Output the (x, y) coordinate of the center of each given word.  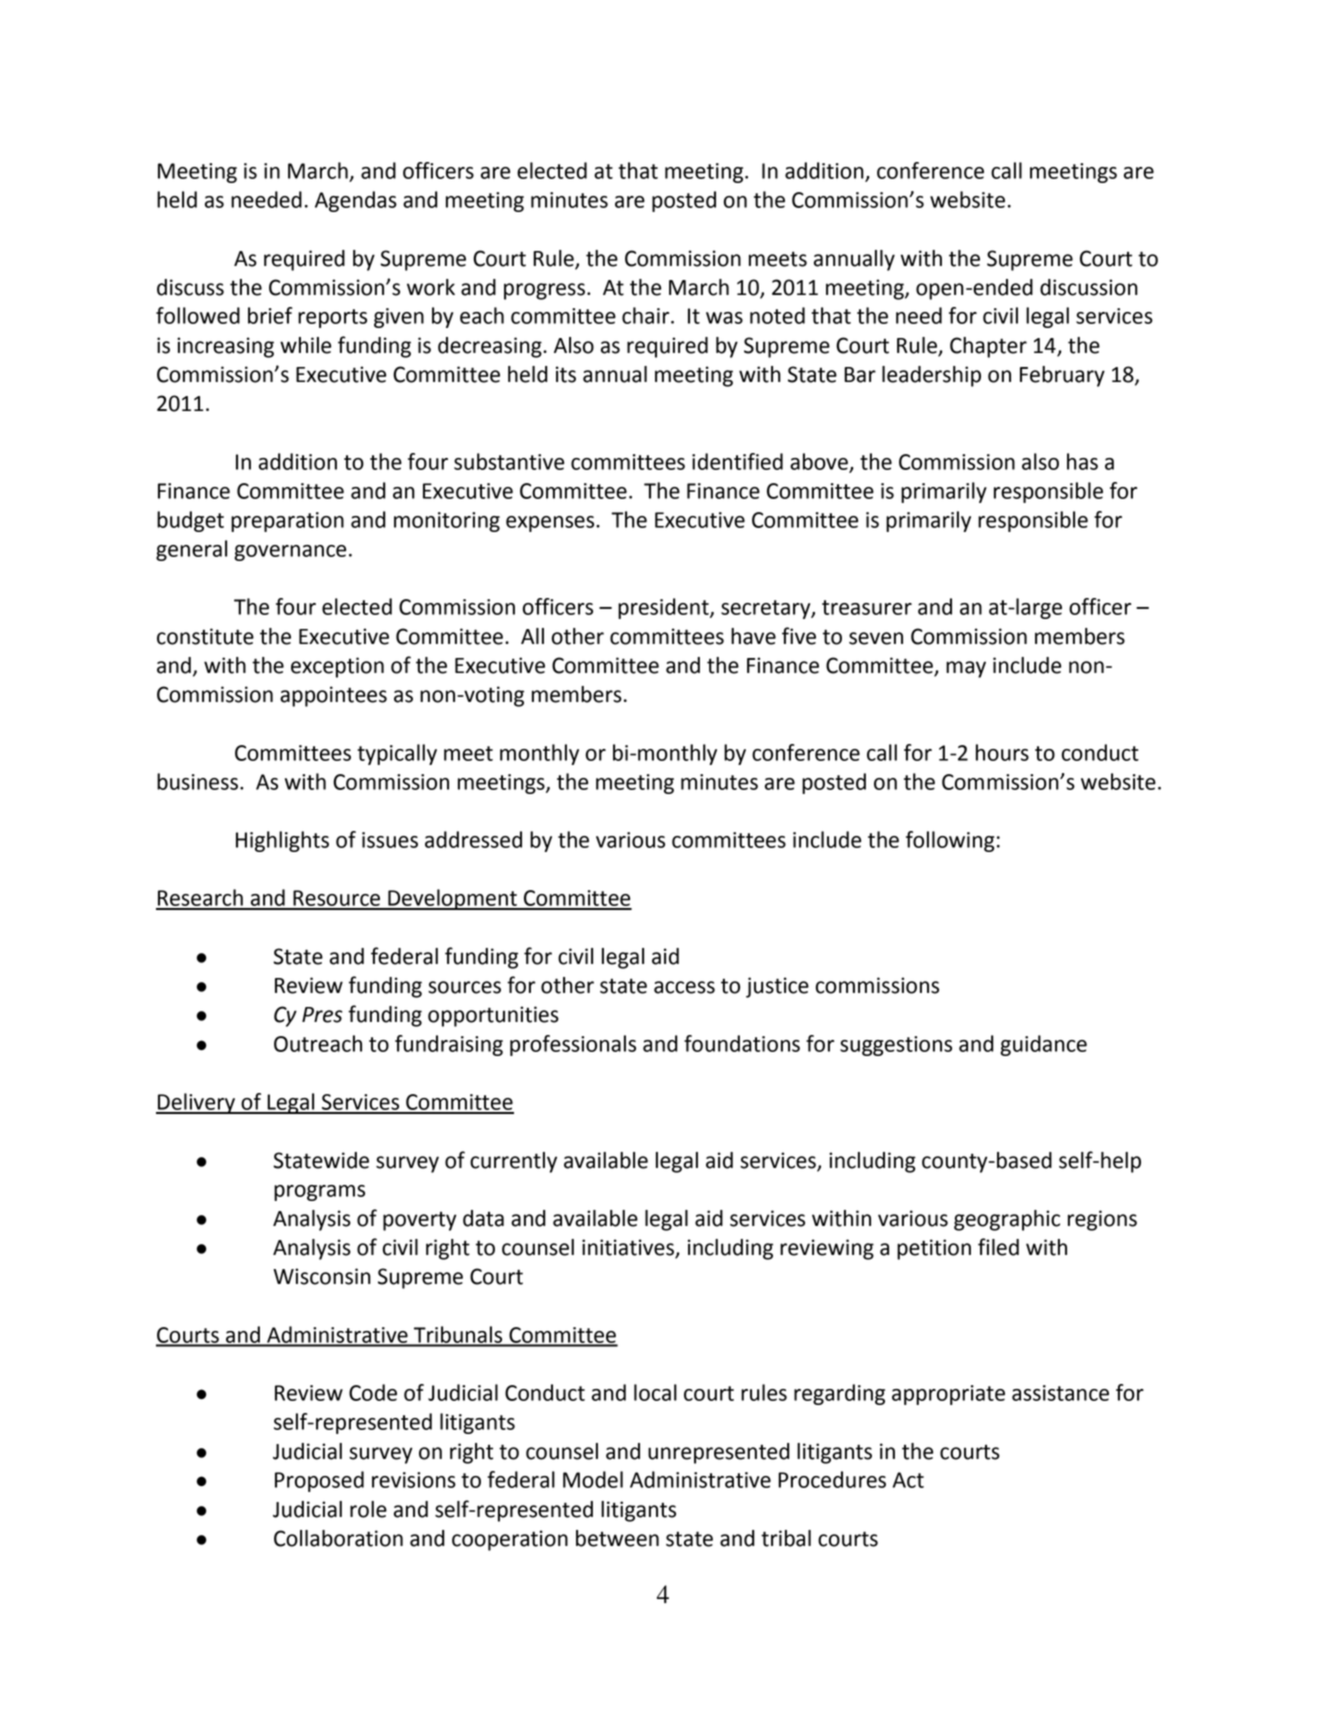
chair (647, 315)
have (753, 636)
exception (337, 667)
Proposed (319, 1481)
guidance (1043, 1045)
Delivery (197, 1103)
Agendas (356, 201)
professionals (573, 1045)
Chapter (988, 347)
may (966, 669)
